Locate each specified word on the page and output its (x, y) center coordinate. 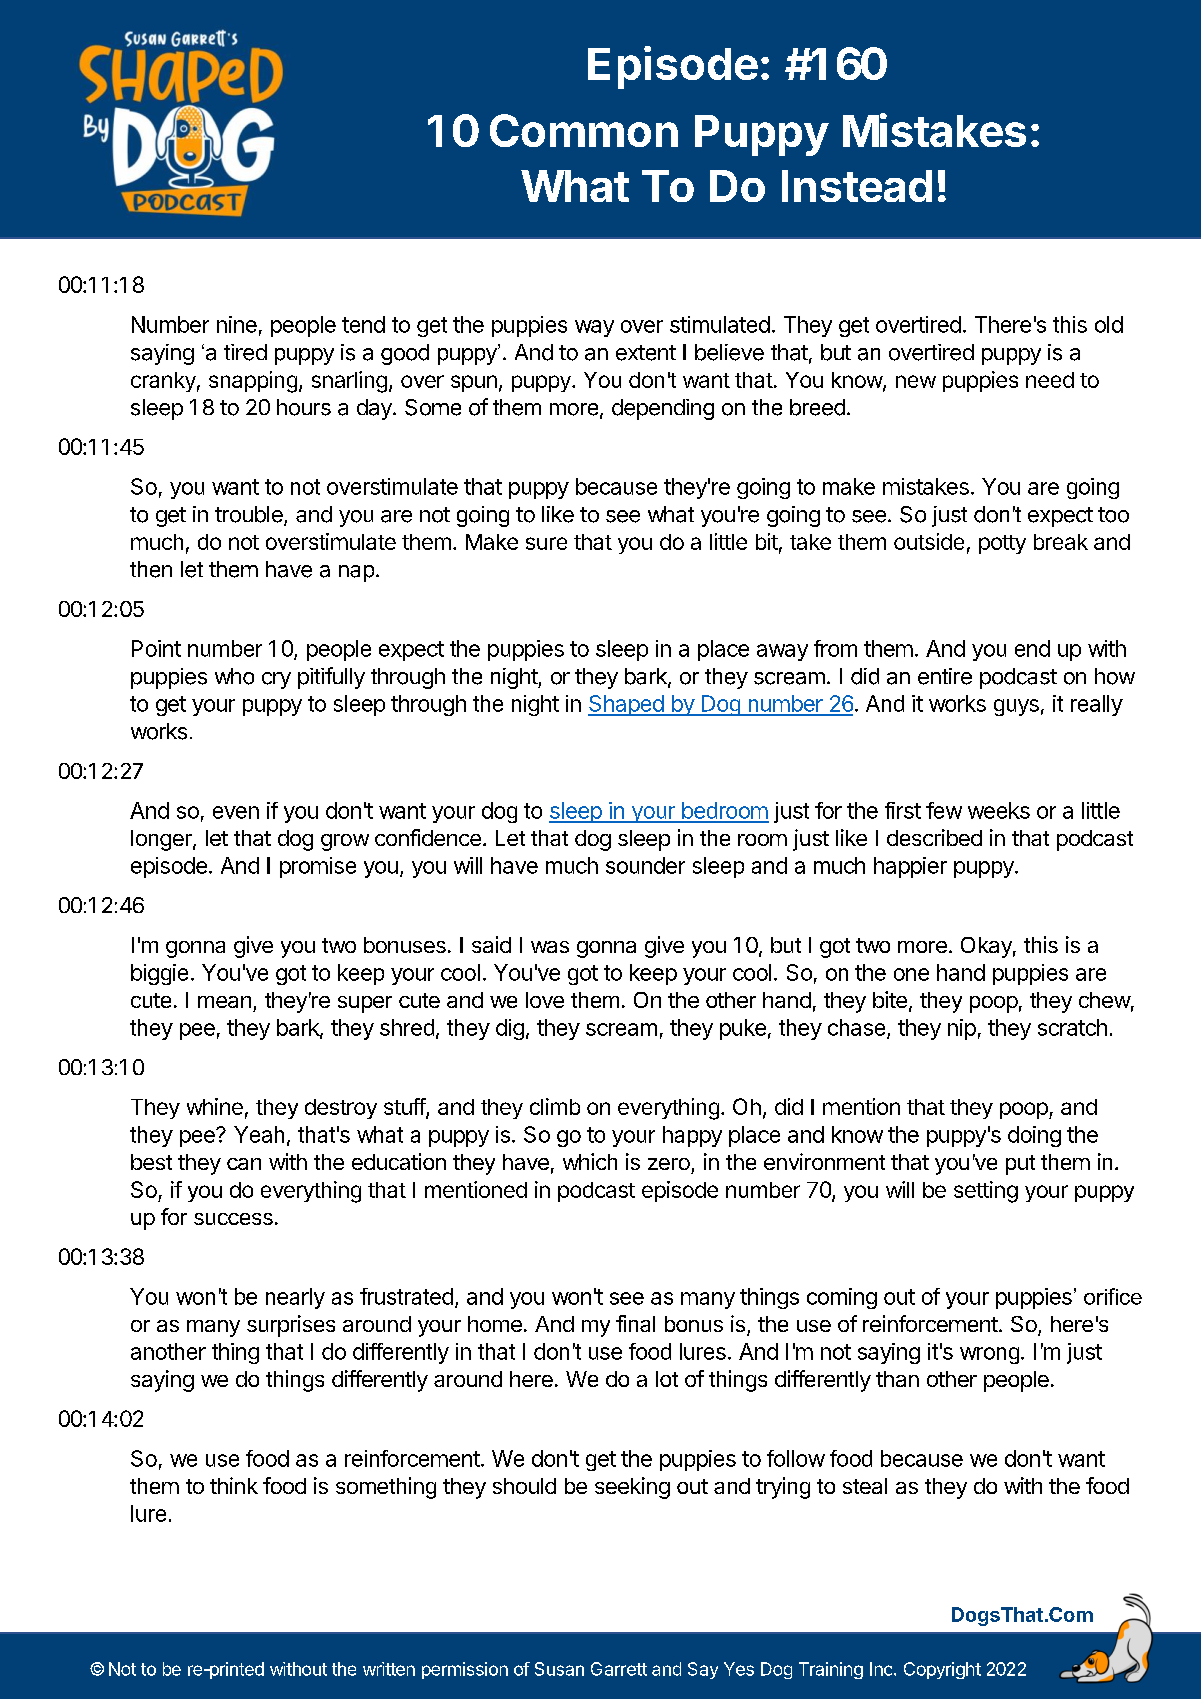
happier (910, 867)
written (389, 1669)
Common (584, 130)
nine (237, 324)
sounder (645, 865)
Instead (857, 186)
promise (318, 867)
